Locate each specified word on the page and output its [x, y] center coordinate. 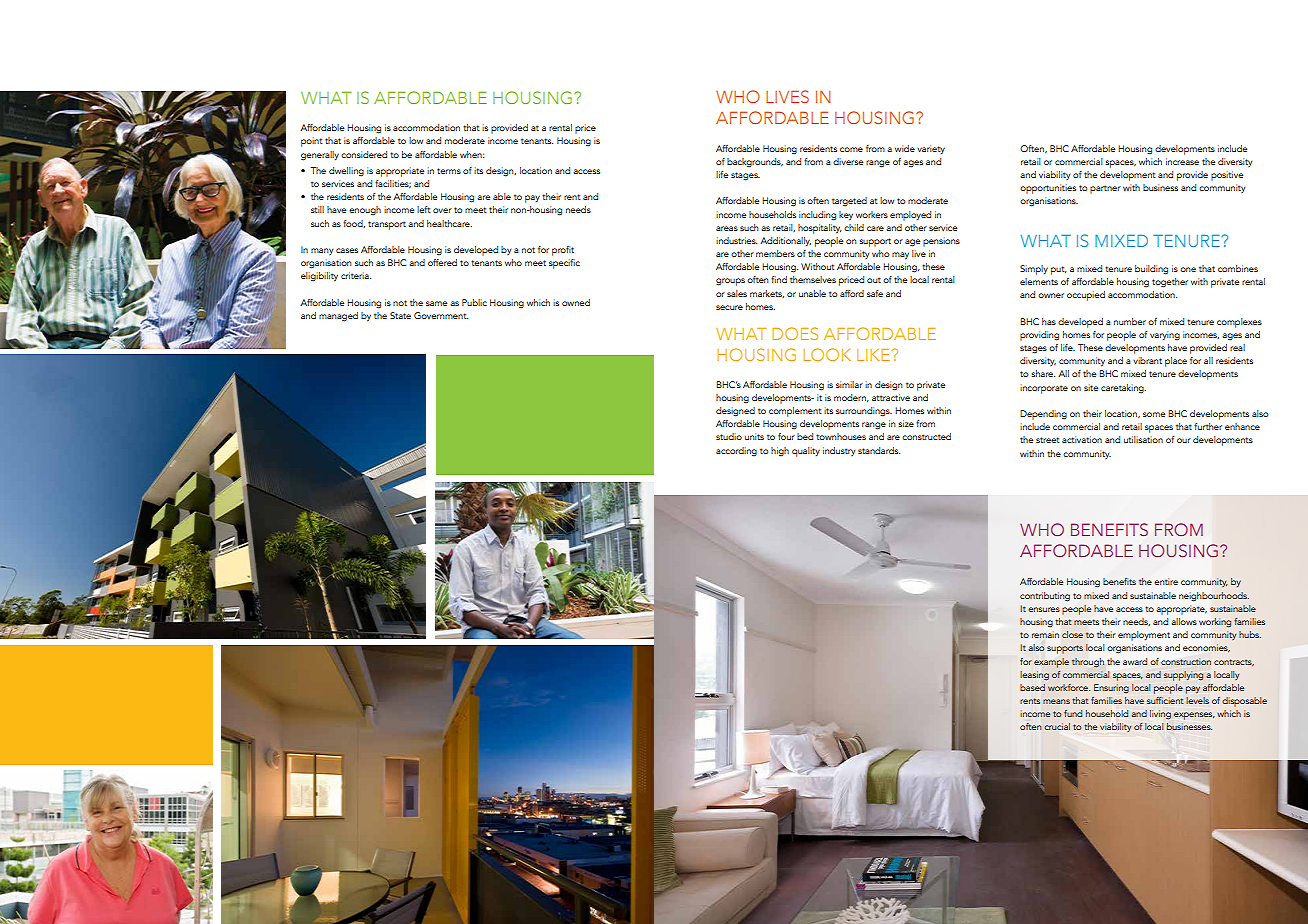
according [736, 452]
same [436, 303]
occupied [1086, 296]
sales [737, 293]
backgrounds [755, 163]
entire [1166, 581]
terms [449, 171]
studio [729, 436]
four [786, 436]
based [1032, 687]
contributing [1045, 597]
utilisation [1143, 439]
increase [1182, 161]
